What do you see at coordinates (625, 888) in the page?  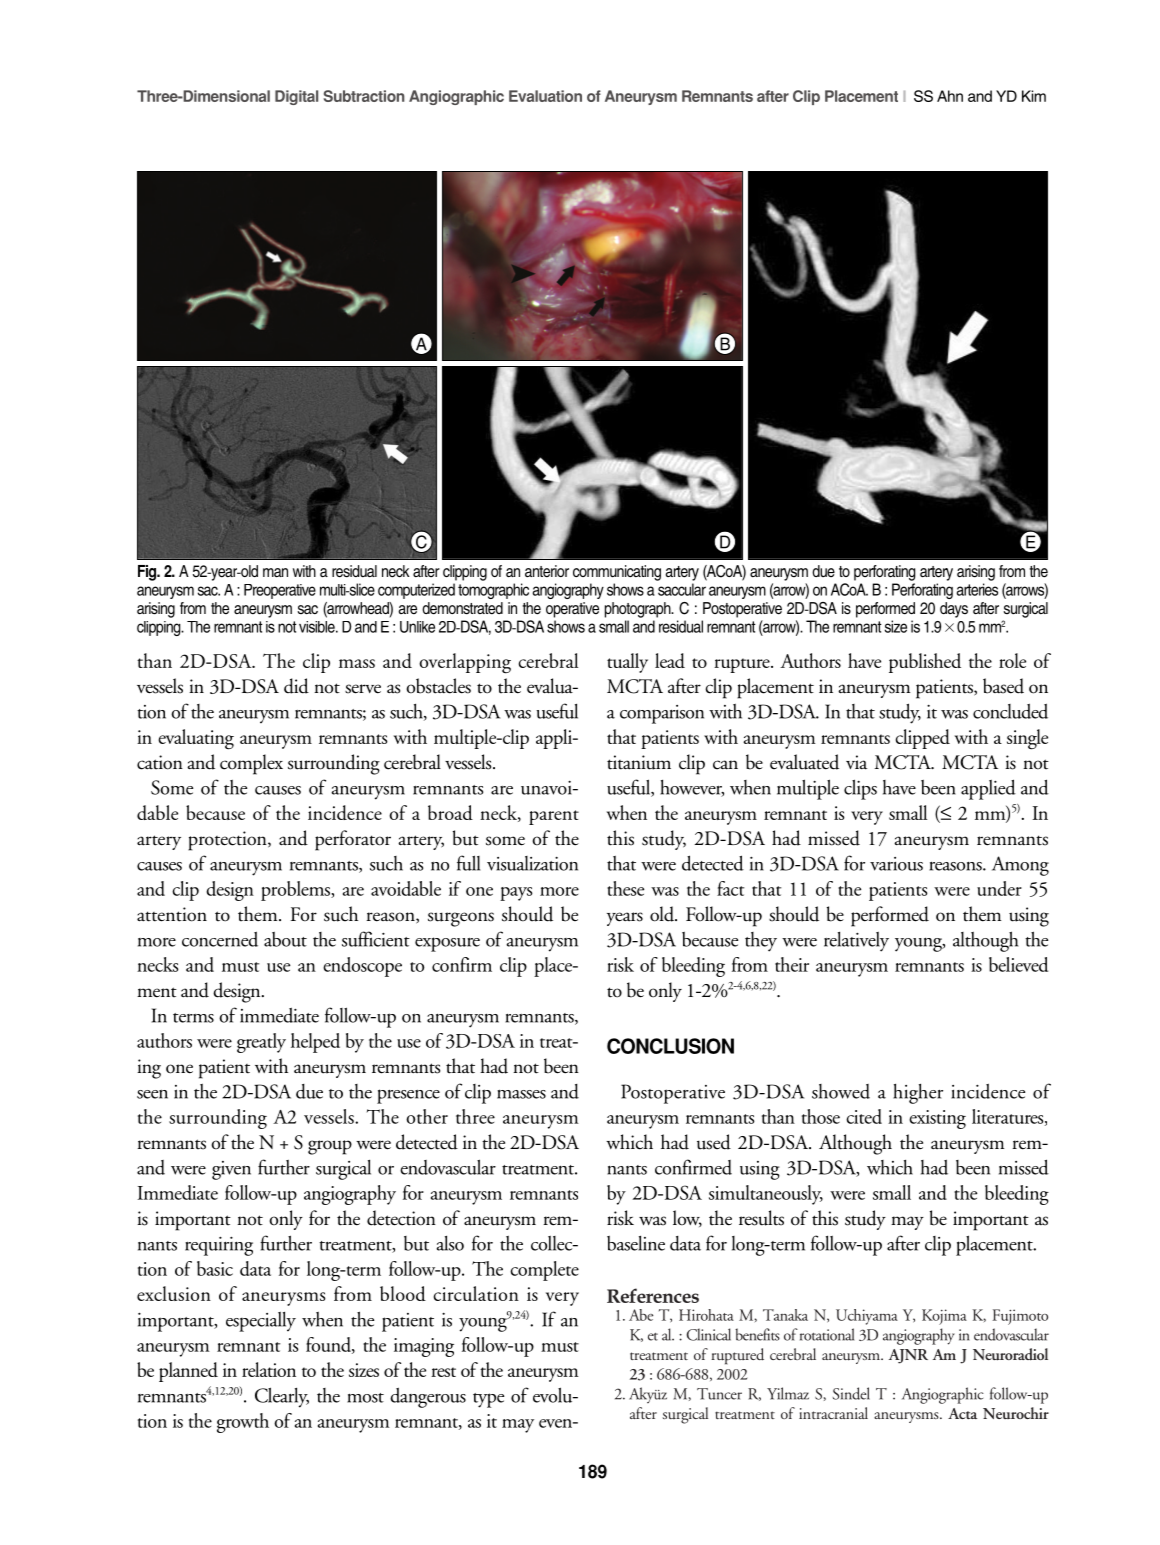 I see `these` at bounding box center [625, 888].
